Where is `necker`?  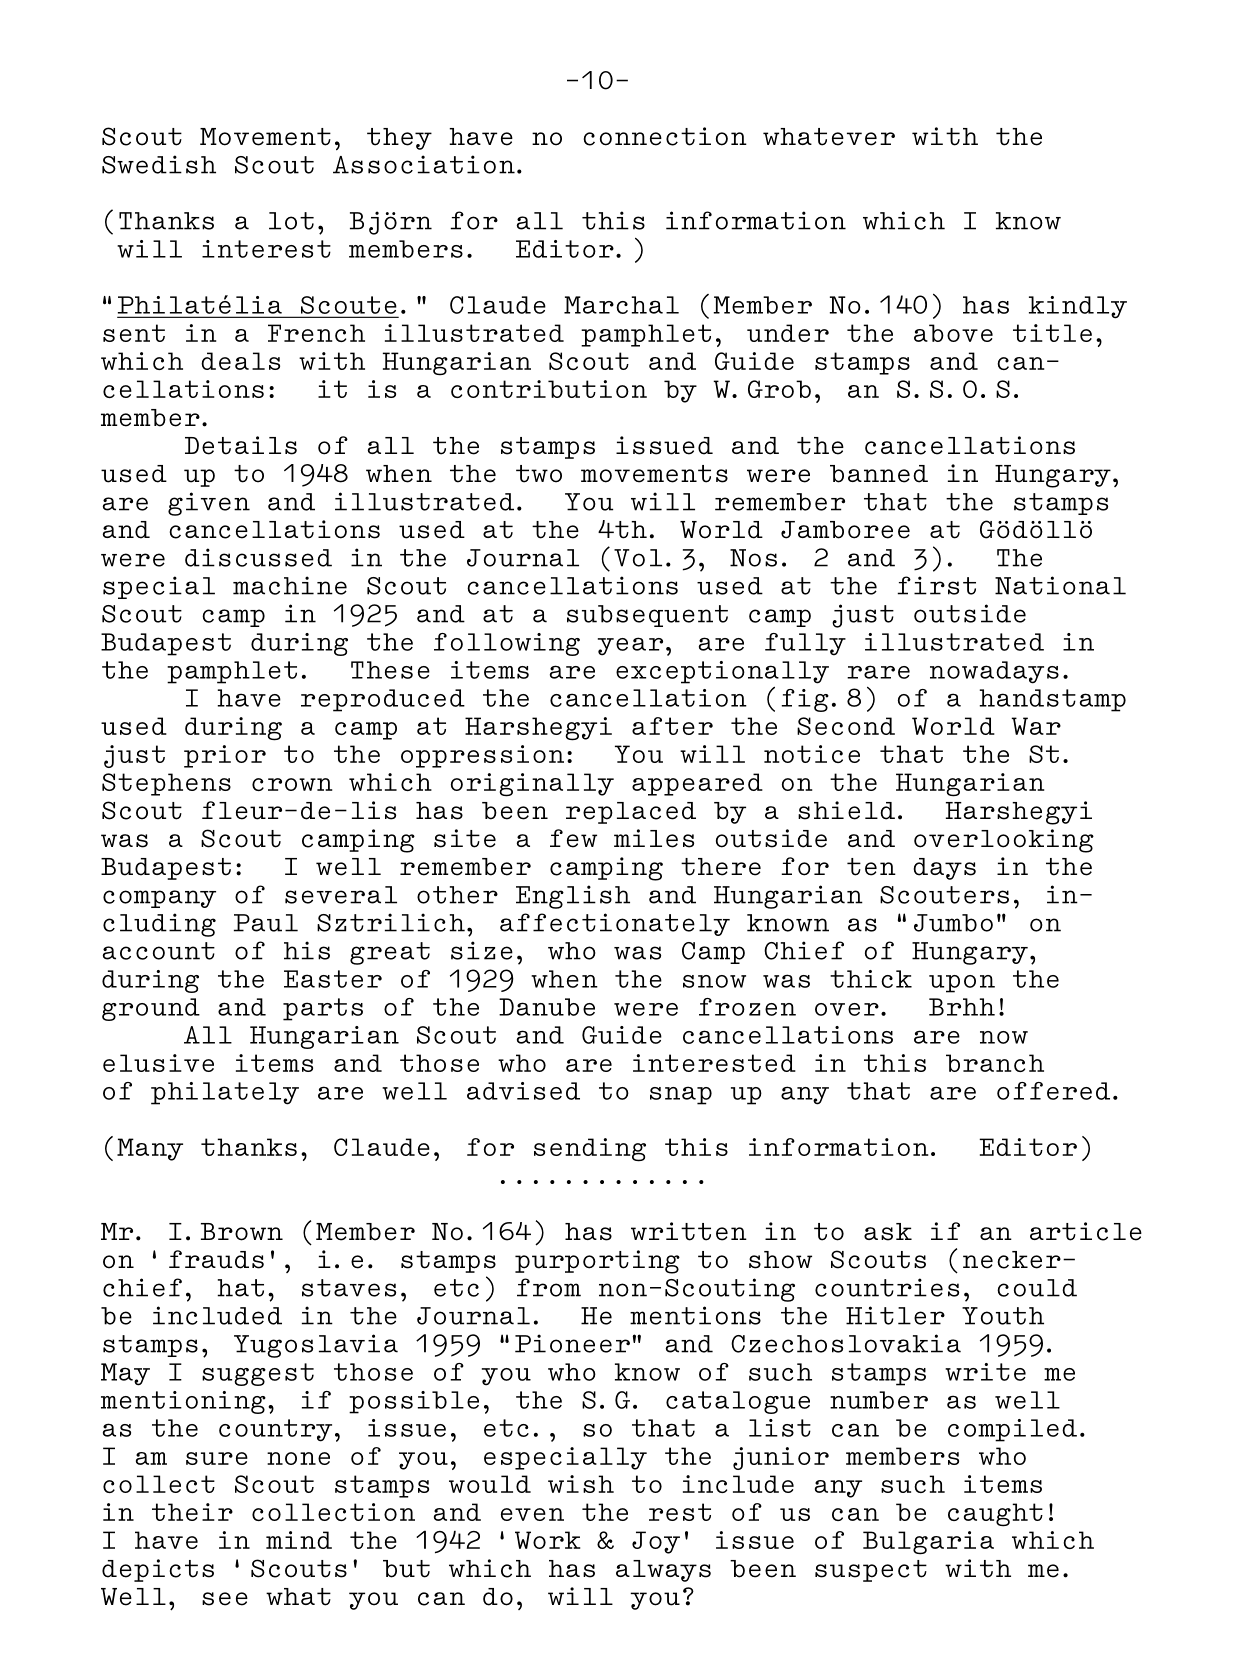 necker is located at coordinates (1012, 1260).
